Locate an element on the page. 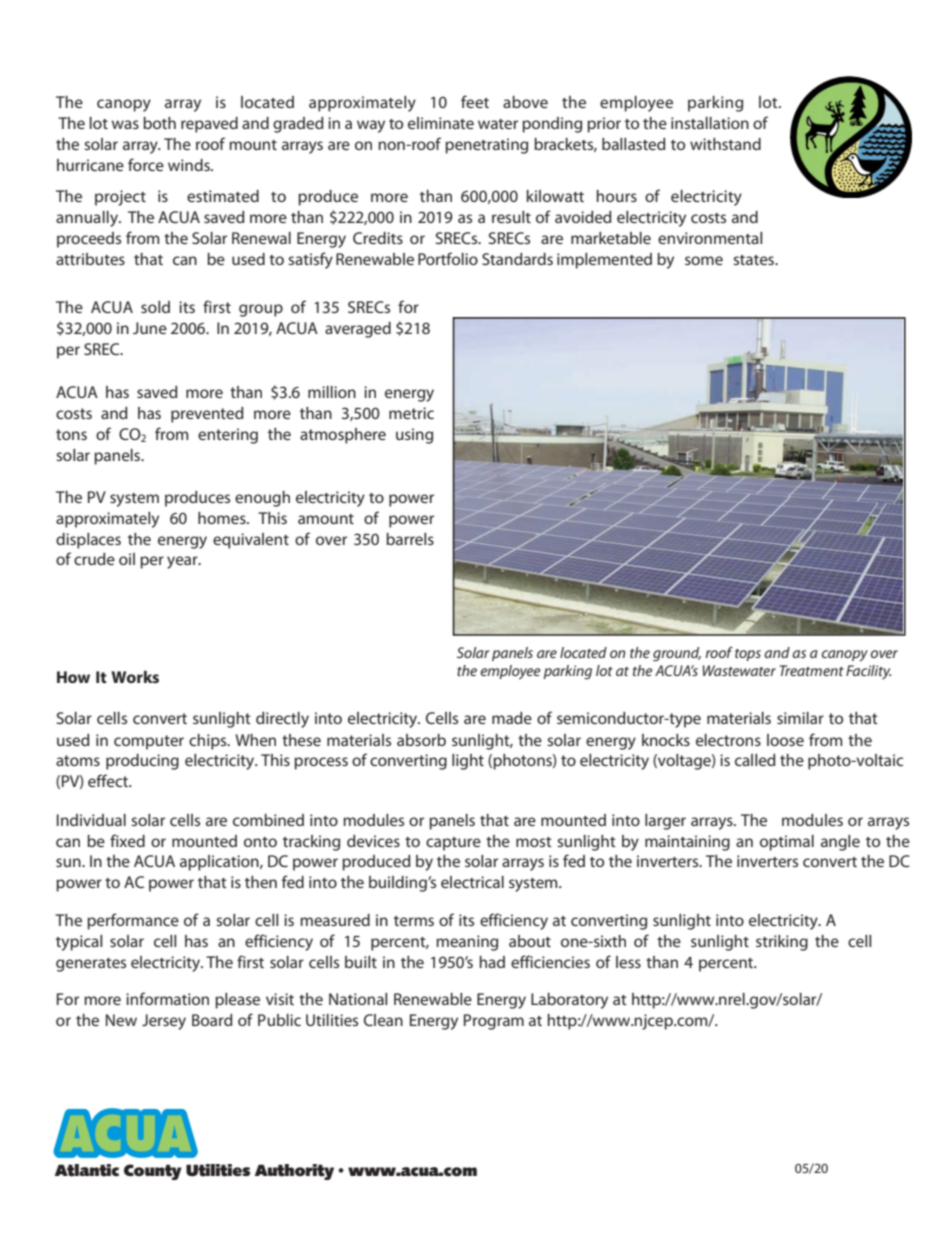  County is located at coordinates (153, 1172).
